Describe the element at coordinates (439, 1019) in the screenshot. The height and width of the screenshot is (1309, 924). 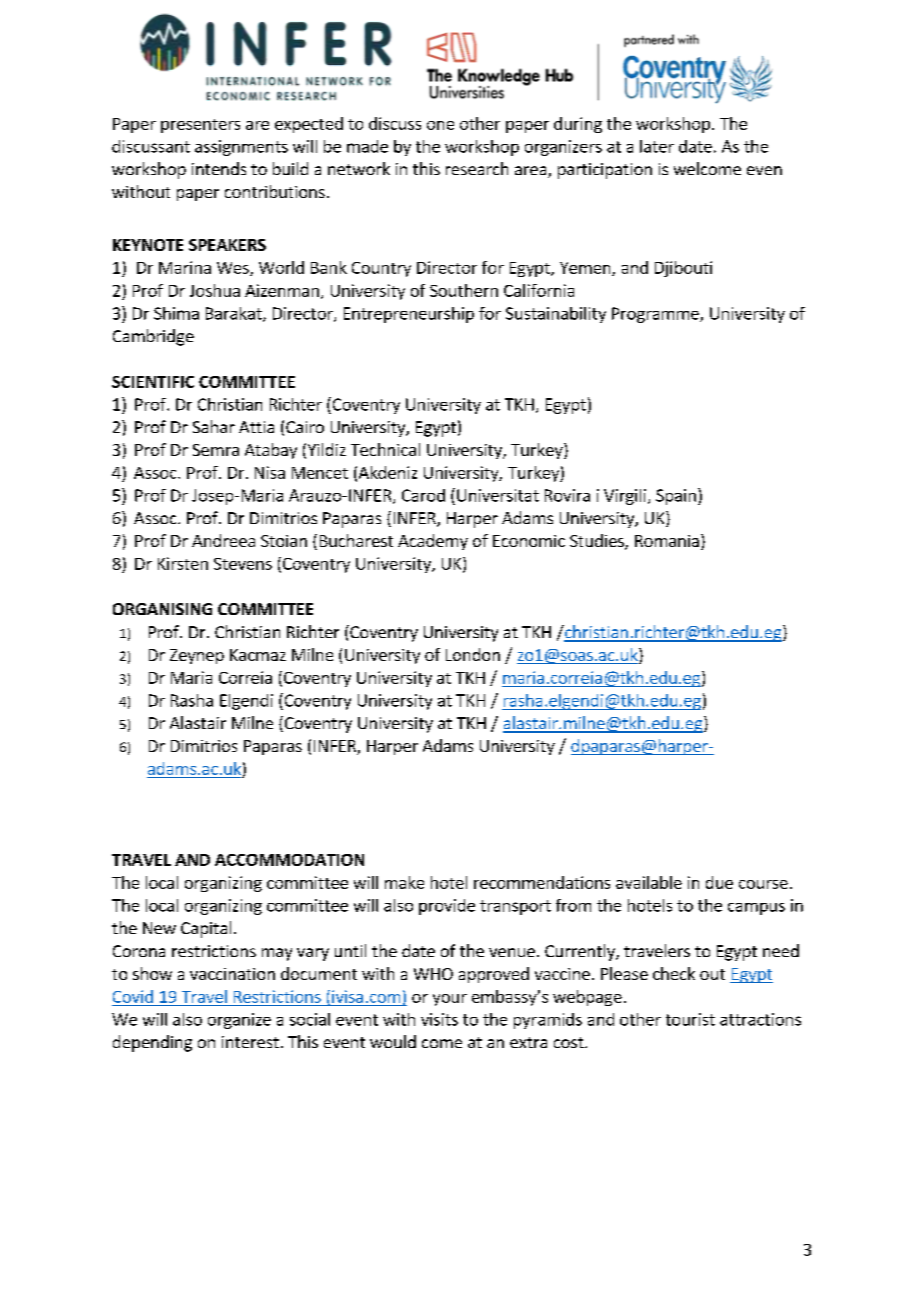
I see `visits` at that location.
